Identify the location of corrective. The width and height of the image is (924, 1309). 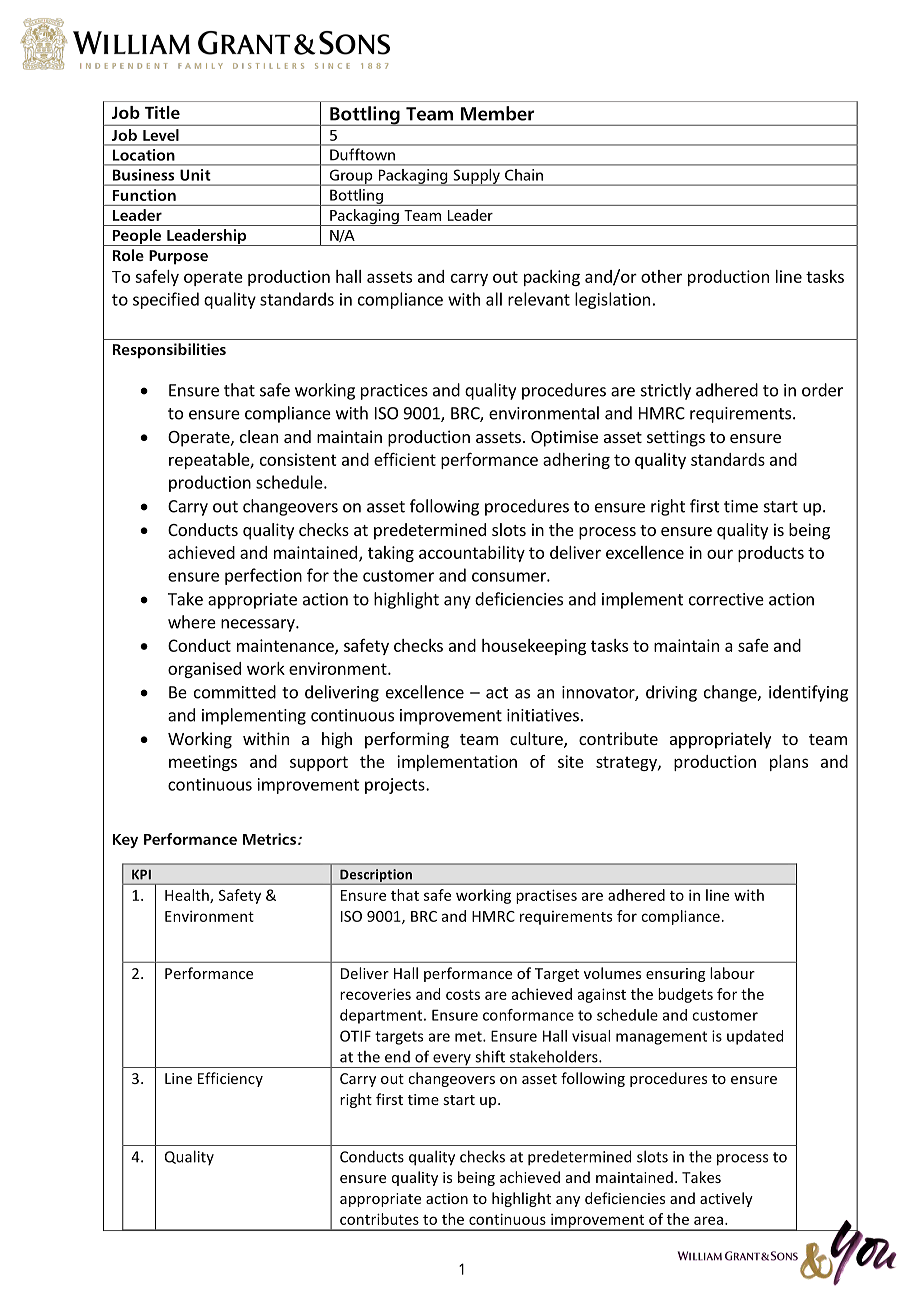
(726, 599).
